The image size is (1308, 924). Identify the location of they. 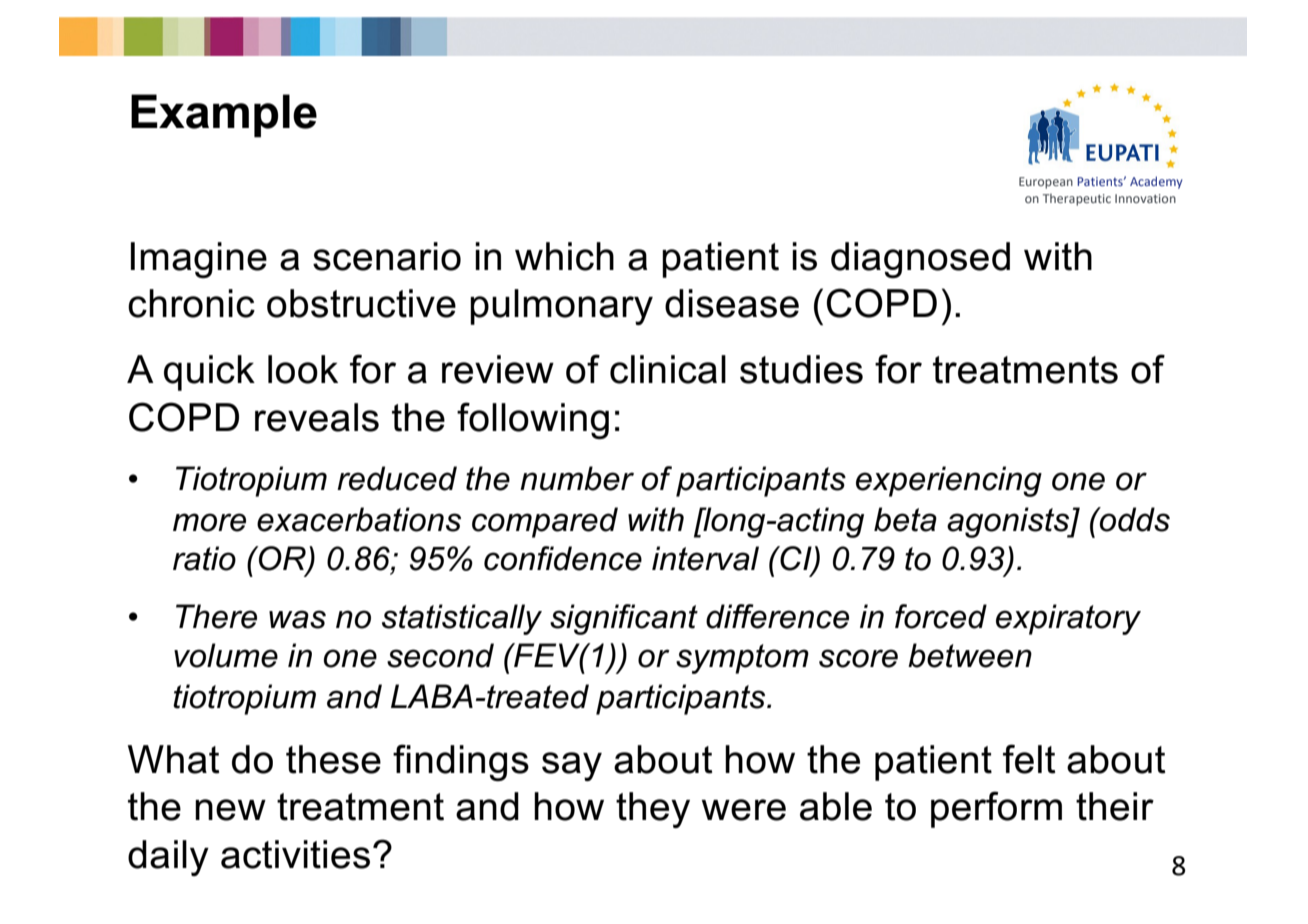
(653, 810).
